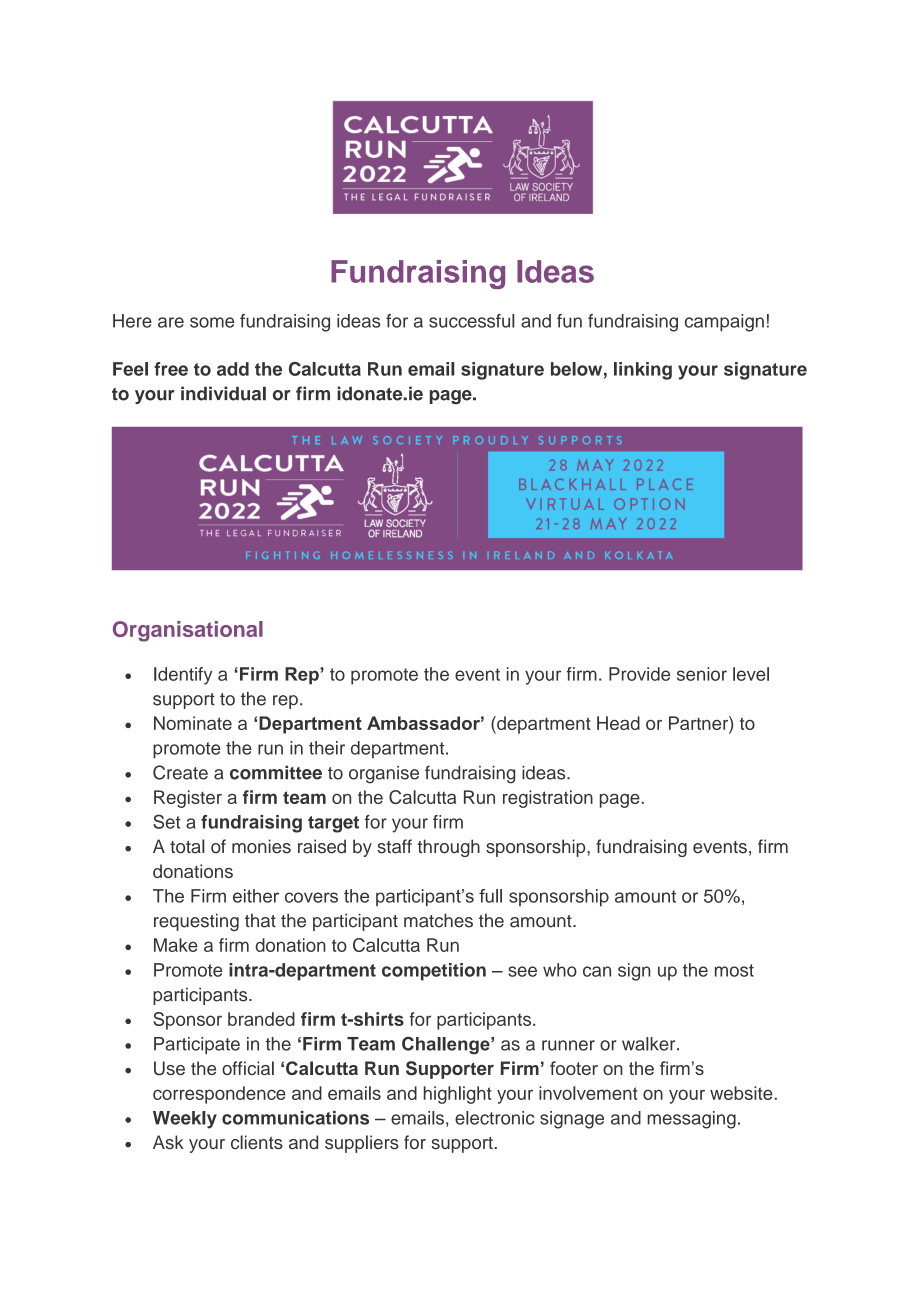 The height and width of the screenshot is (1308, 924). I want to click on linking, so click(643, 371).
